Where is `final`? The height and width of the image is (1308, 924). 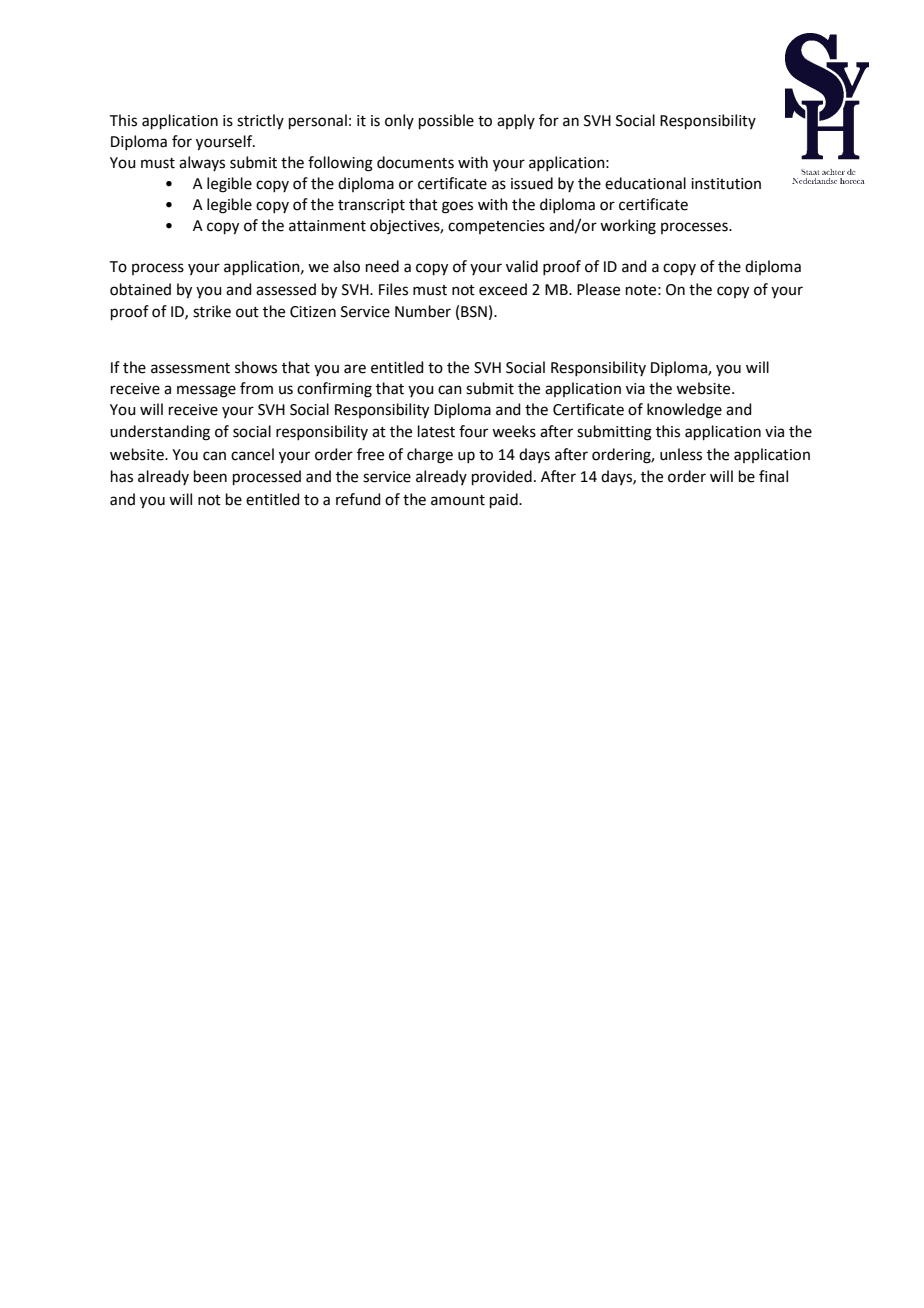
final is located at coordinates (773, 476).
